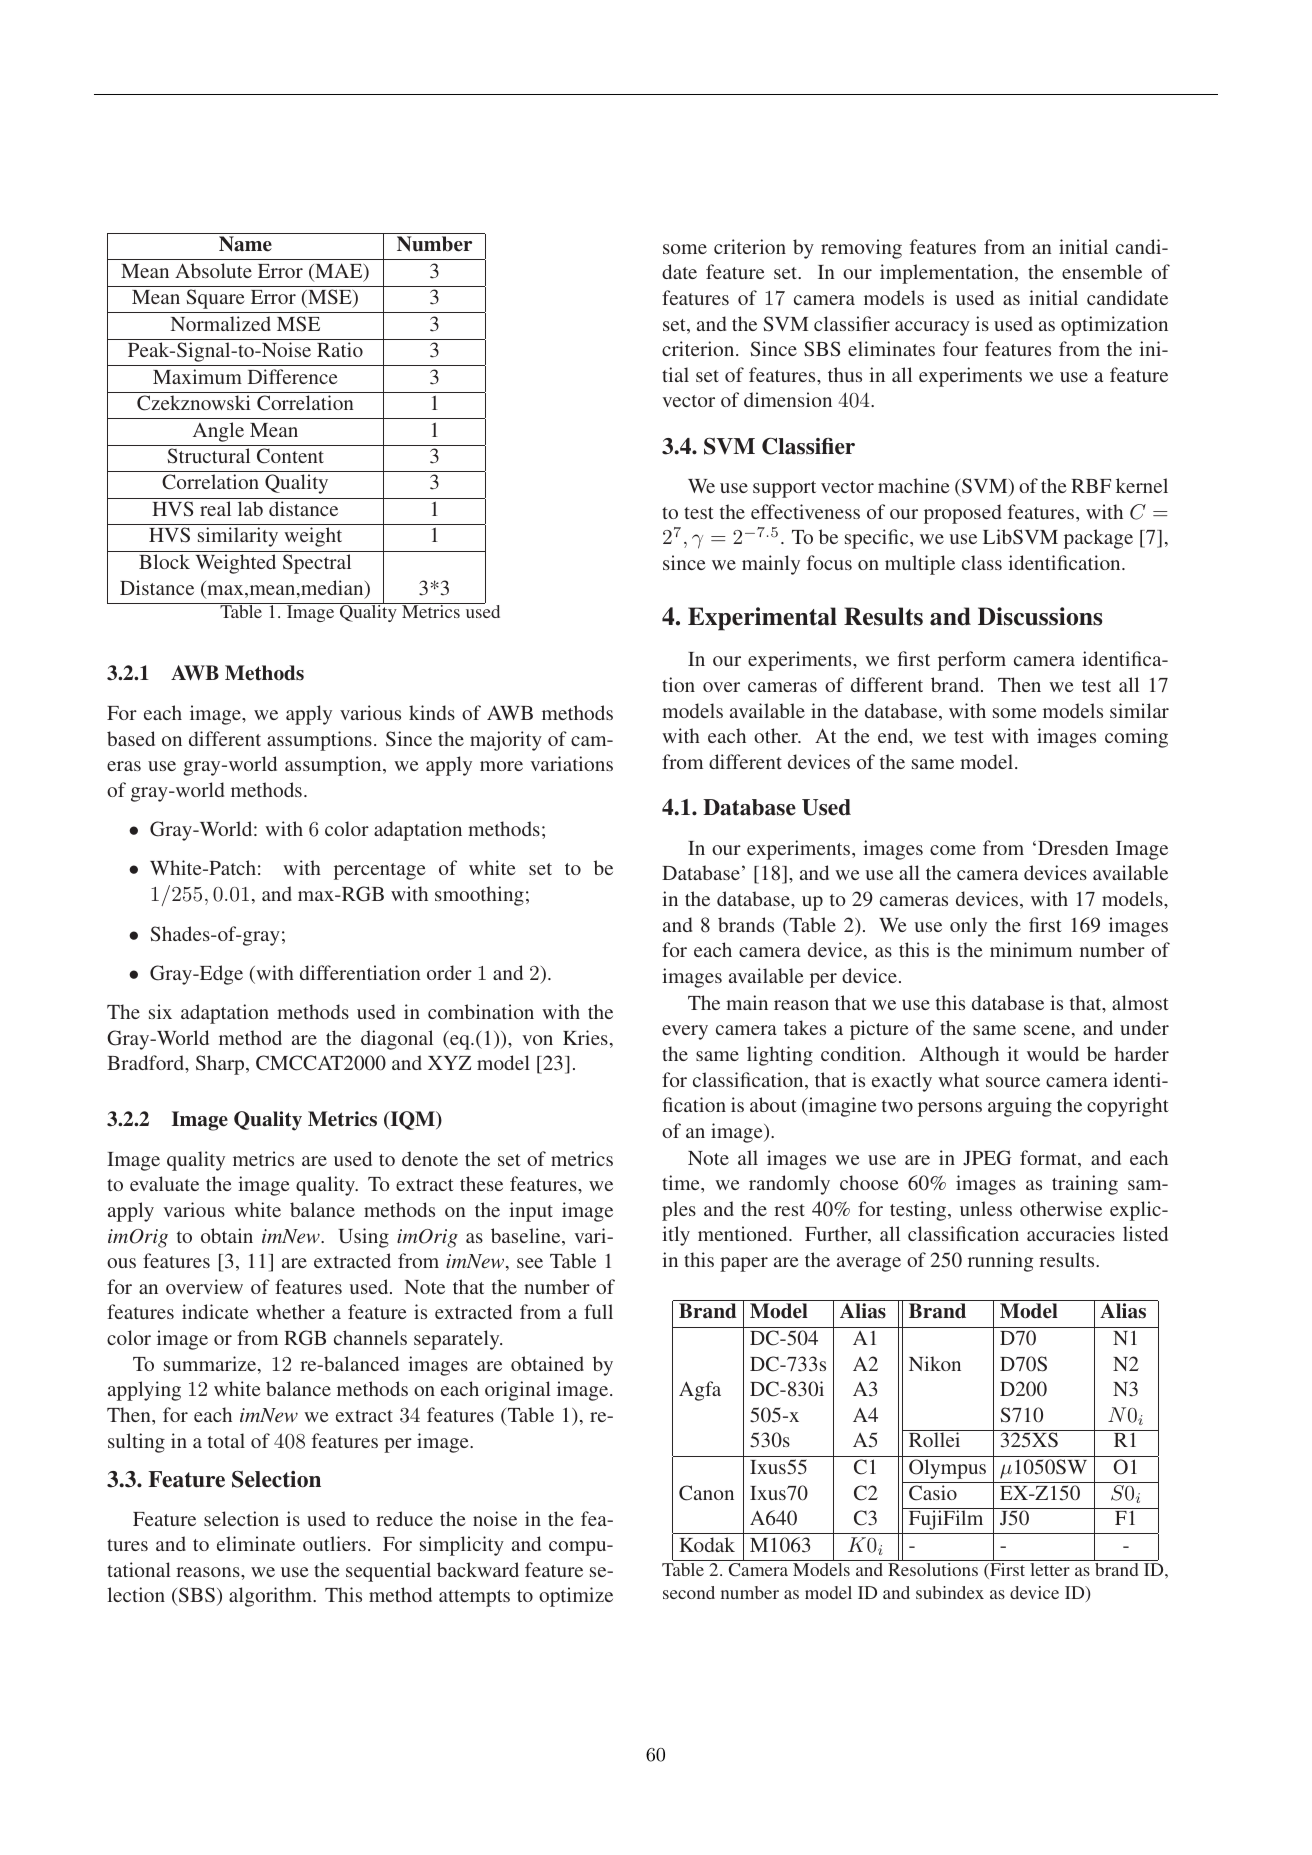  Describe the element at coordinates (707, 1544) in the page. I see `Kodak` at that location.
